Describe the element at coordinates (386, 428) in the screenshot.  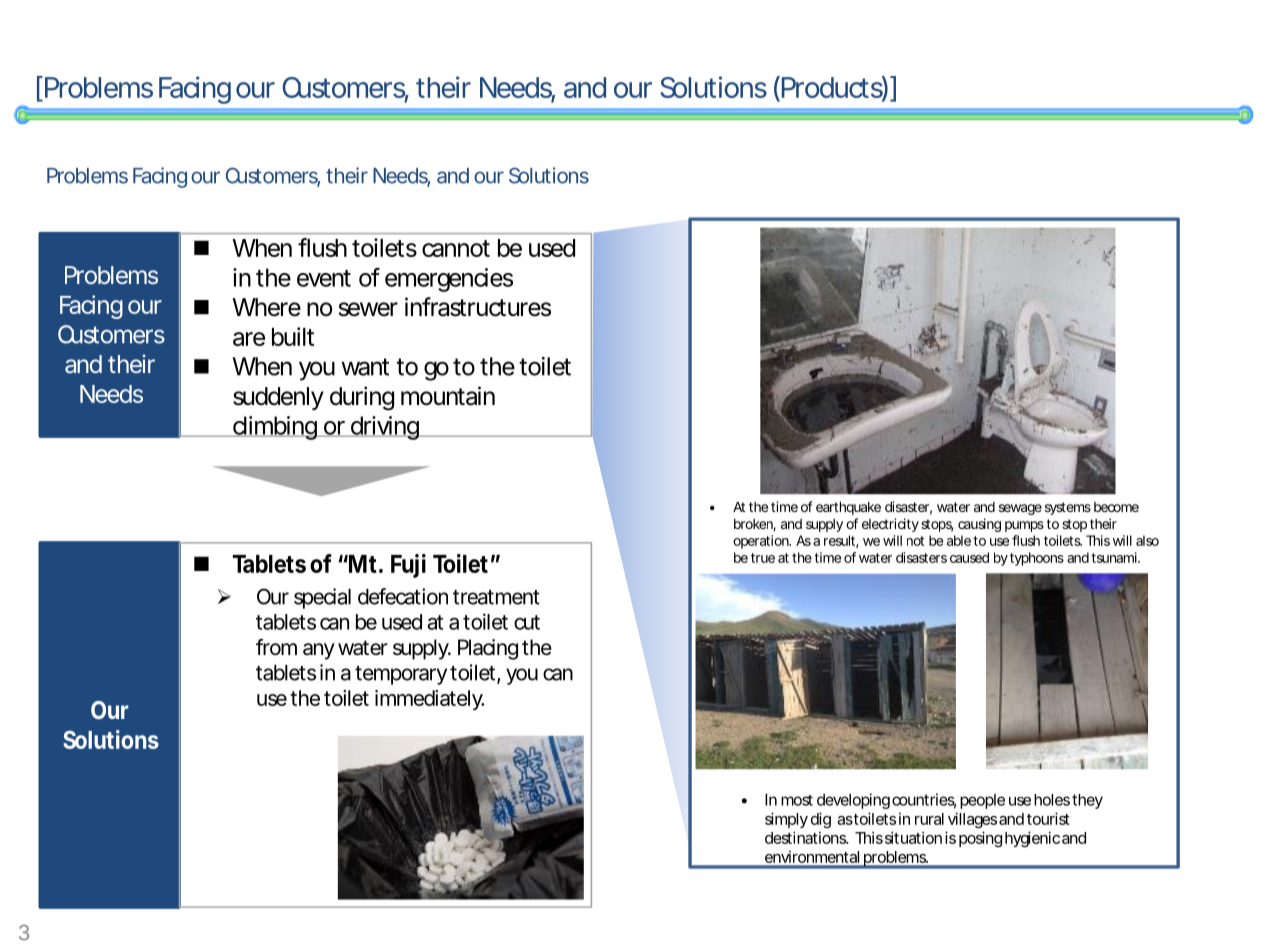
I see `driving` at that location.
